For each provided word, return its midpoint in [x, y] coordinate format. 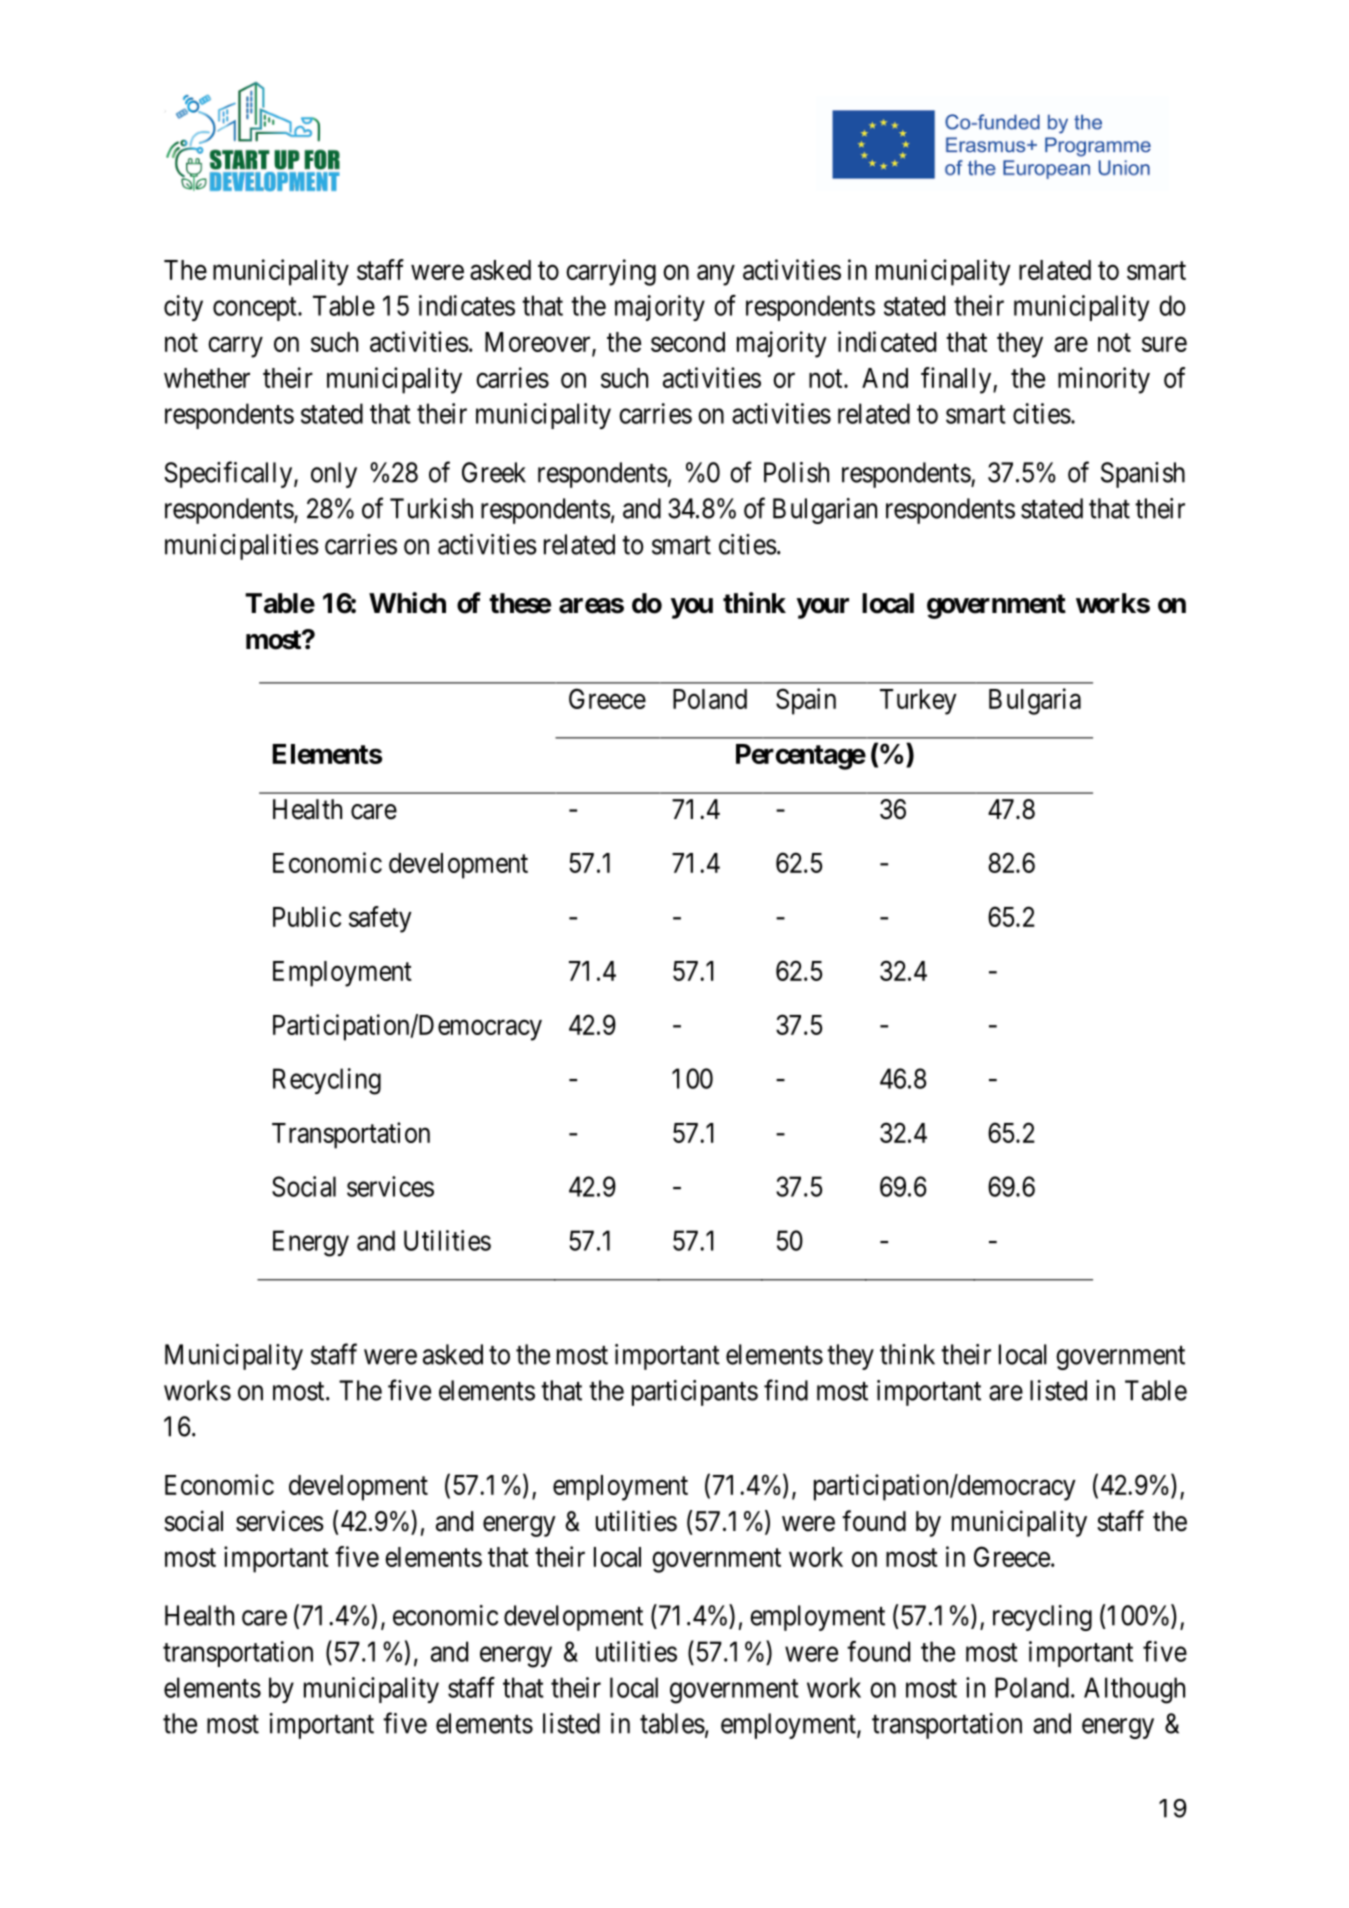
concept [256, 309]
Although [1134, 1690]
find [786, 1390]
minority [1104, 380]
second [688, 342]
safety [380, 919]
